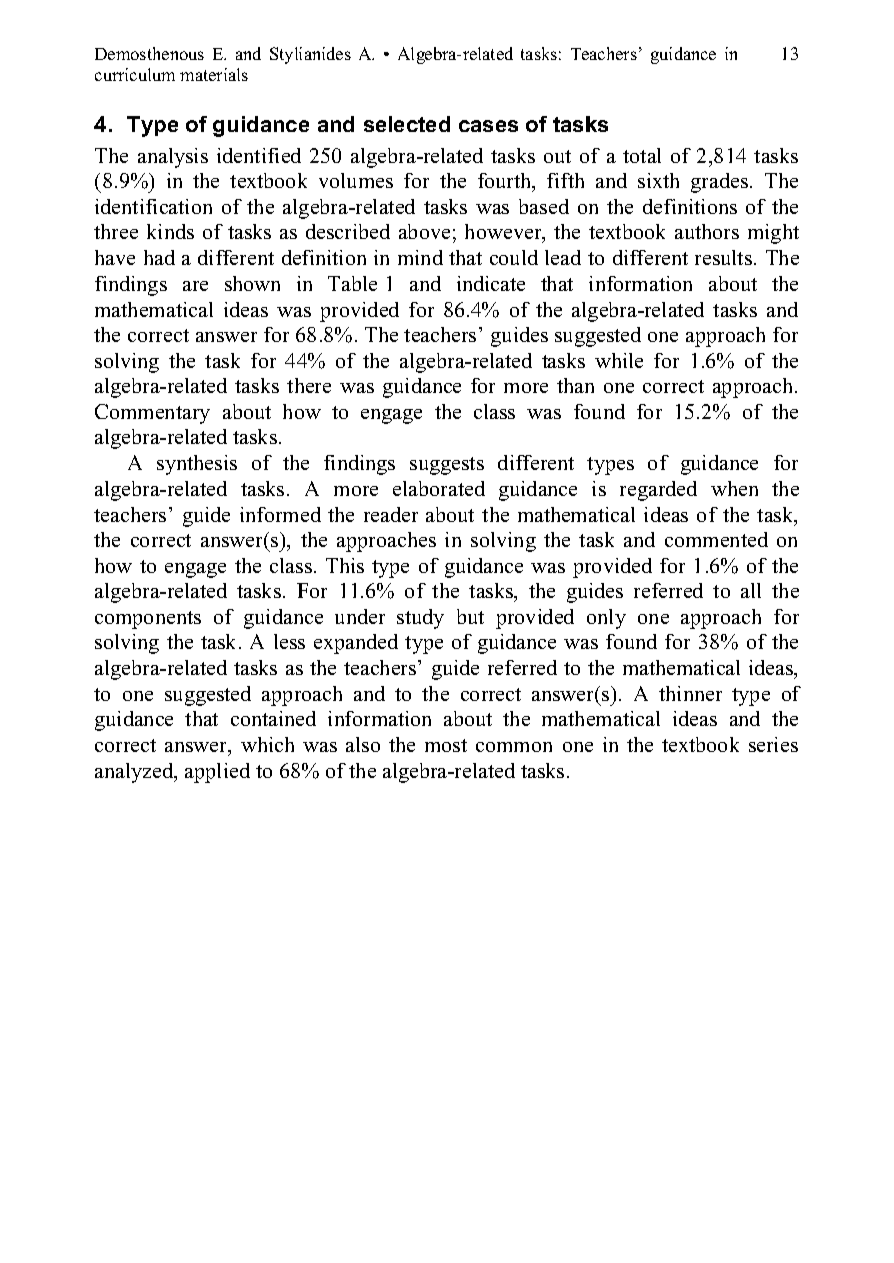 The width and height of the screenshot is (894, 1263). What do you see at coordinates (470, 616) in the screenshot?
I see `but` at bounding box center [470, 616].
